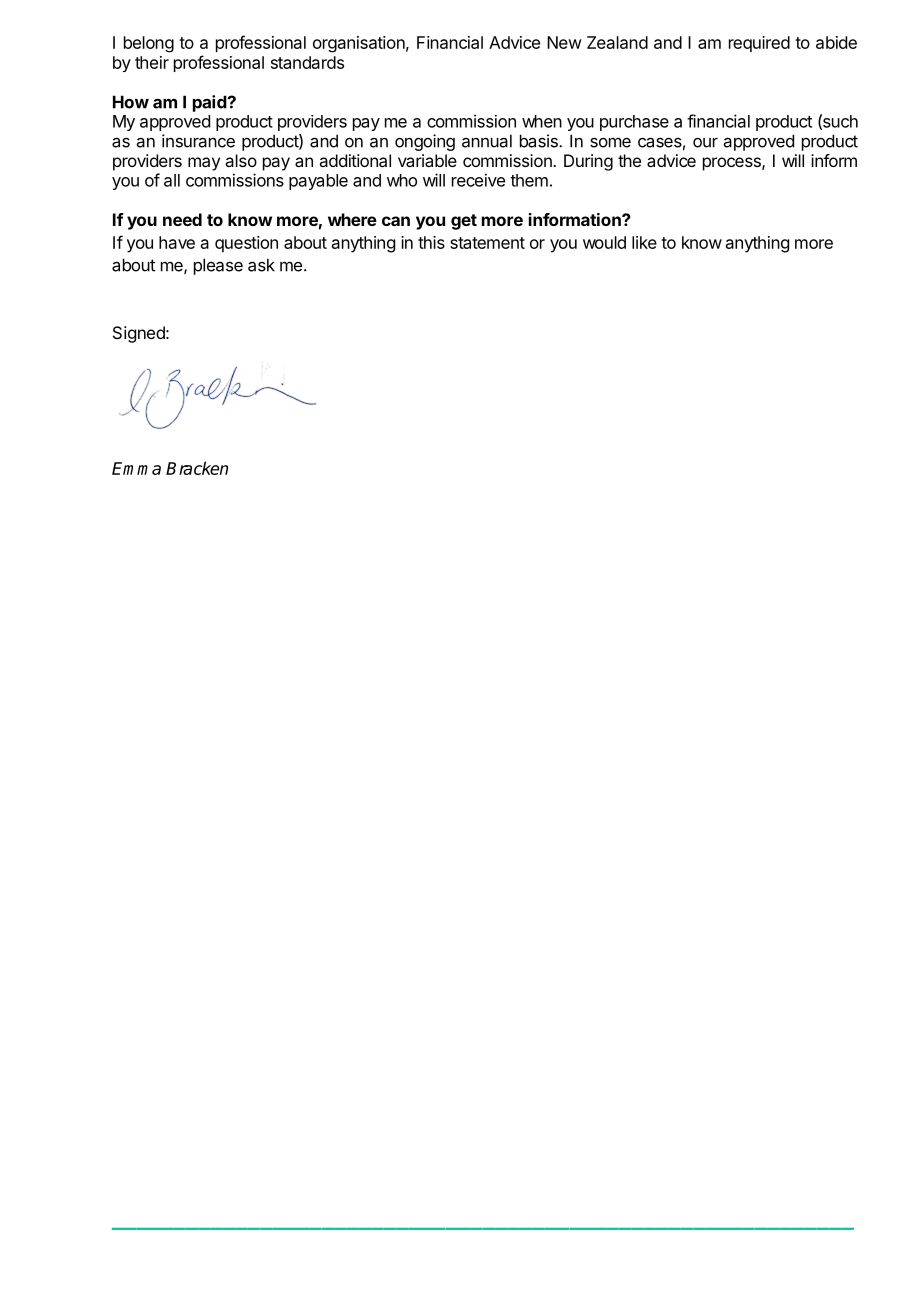 This image has height=1308, width=924. Describe the element at coordinates (182, 219) in the image. I see `need` at that location.
